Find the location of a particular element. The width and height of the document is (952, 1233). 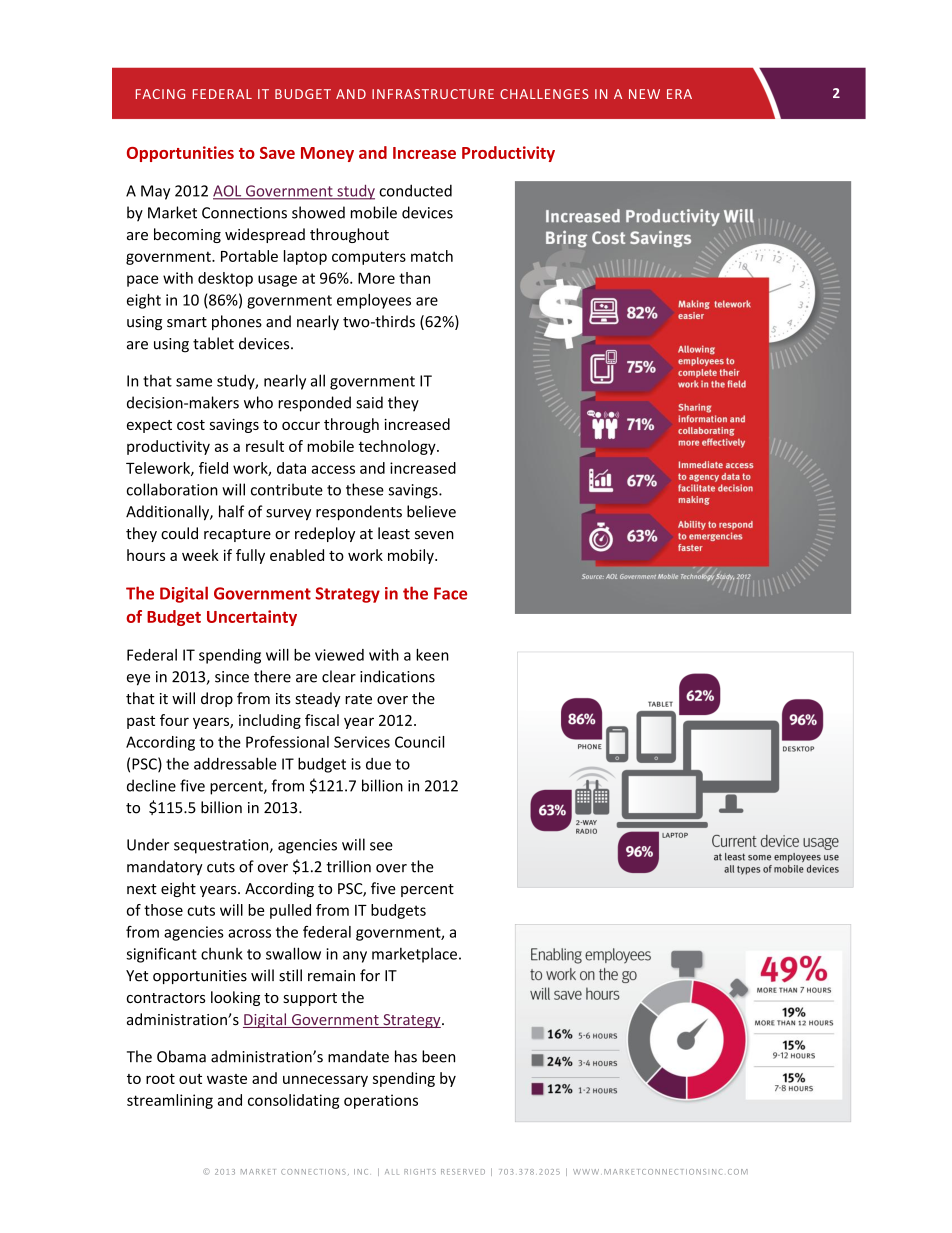

FACING is located at coordinates (160, 94).
